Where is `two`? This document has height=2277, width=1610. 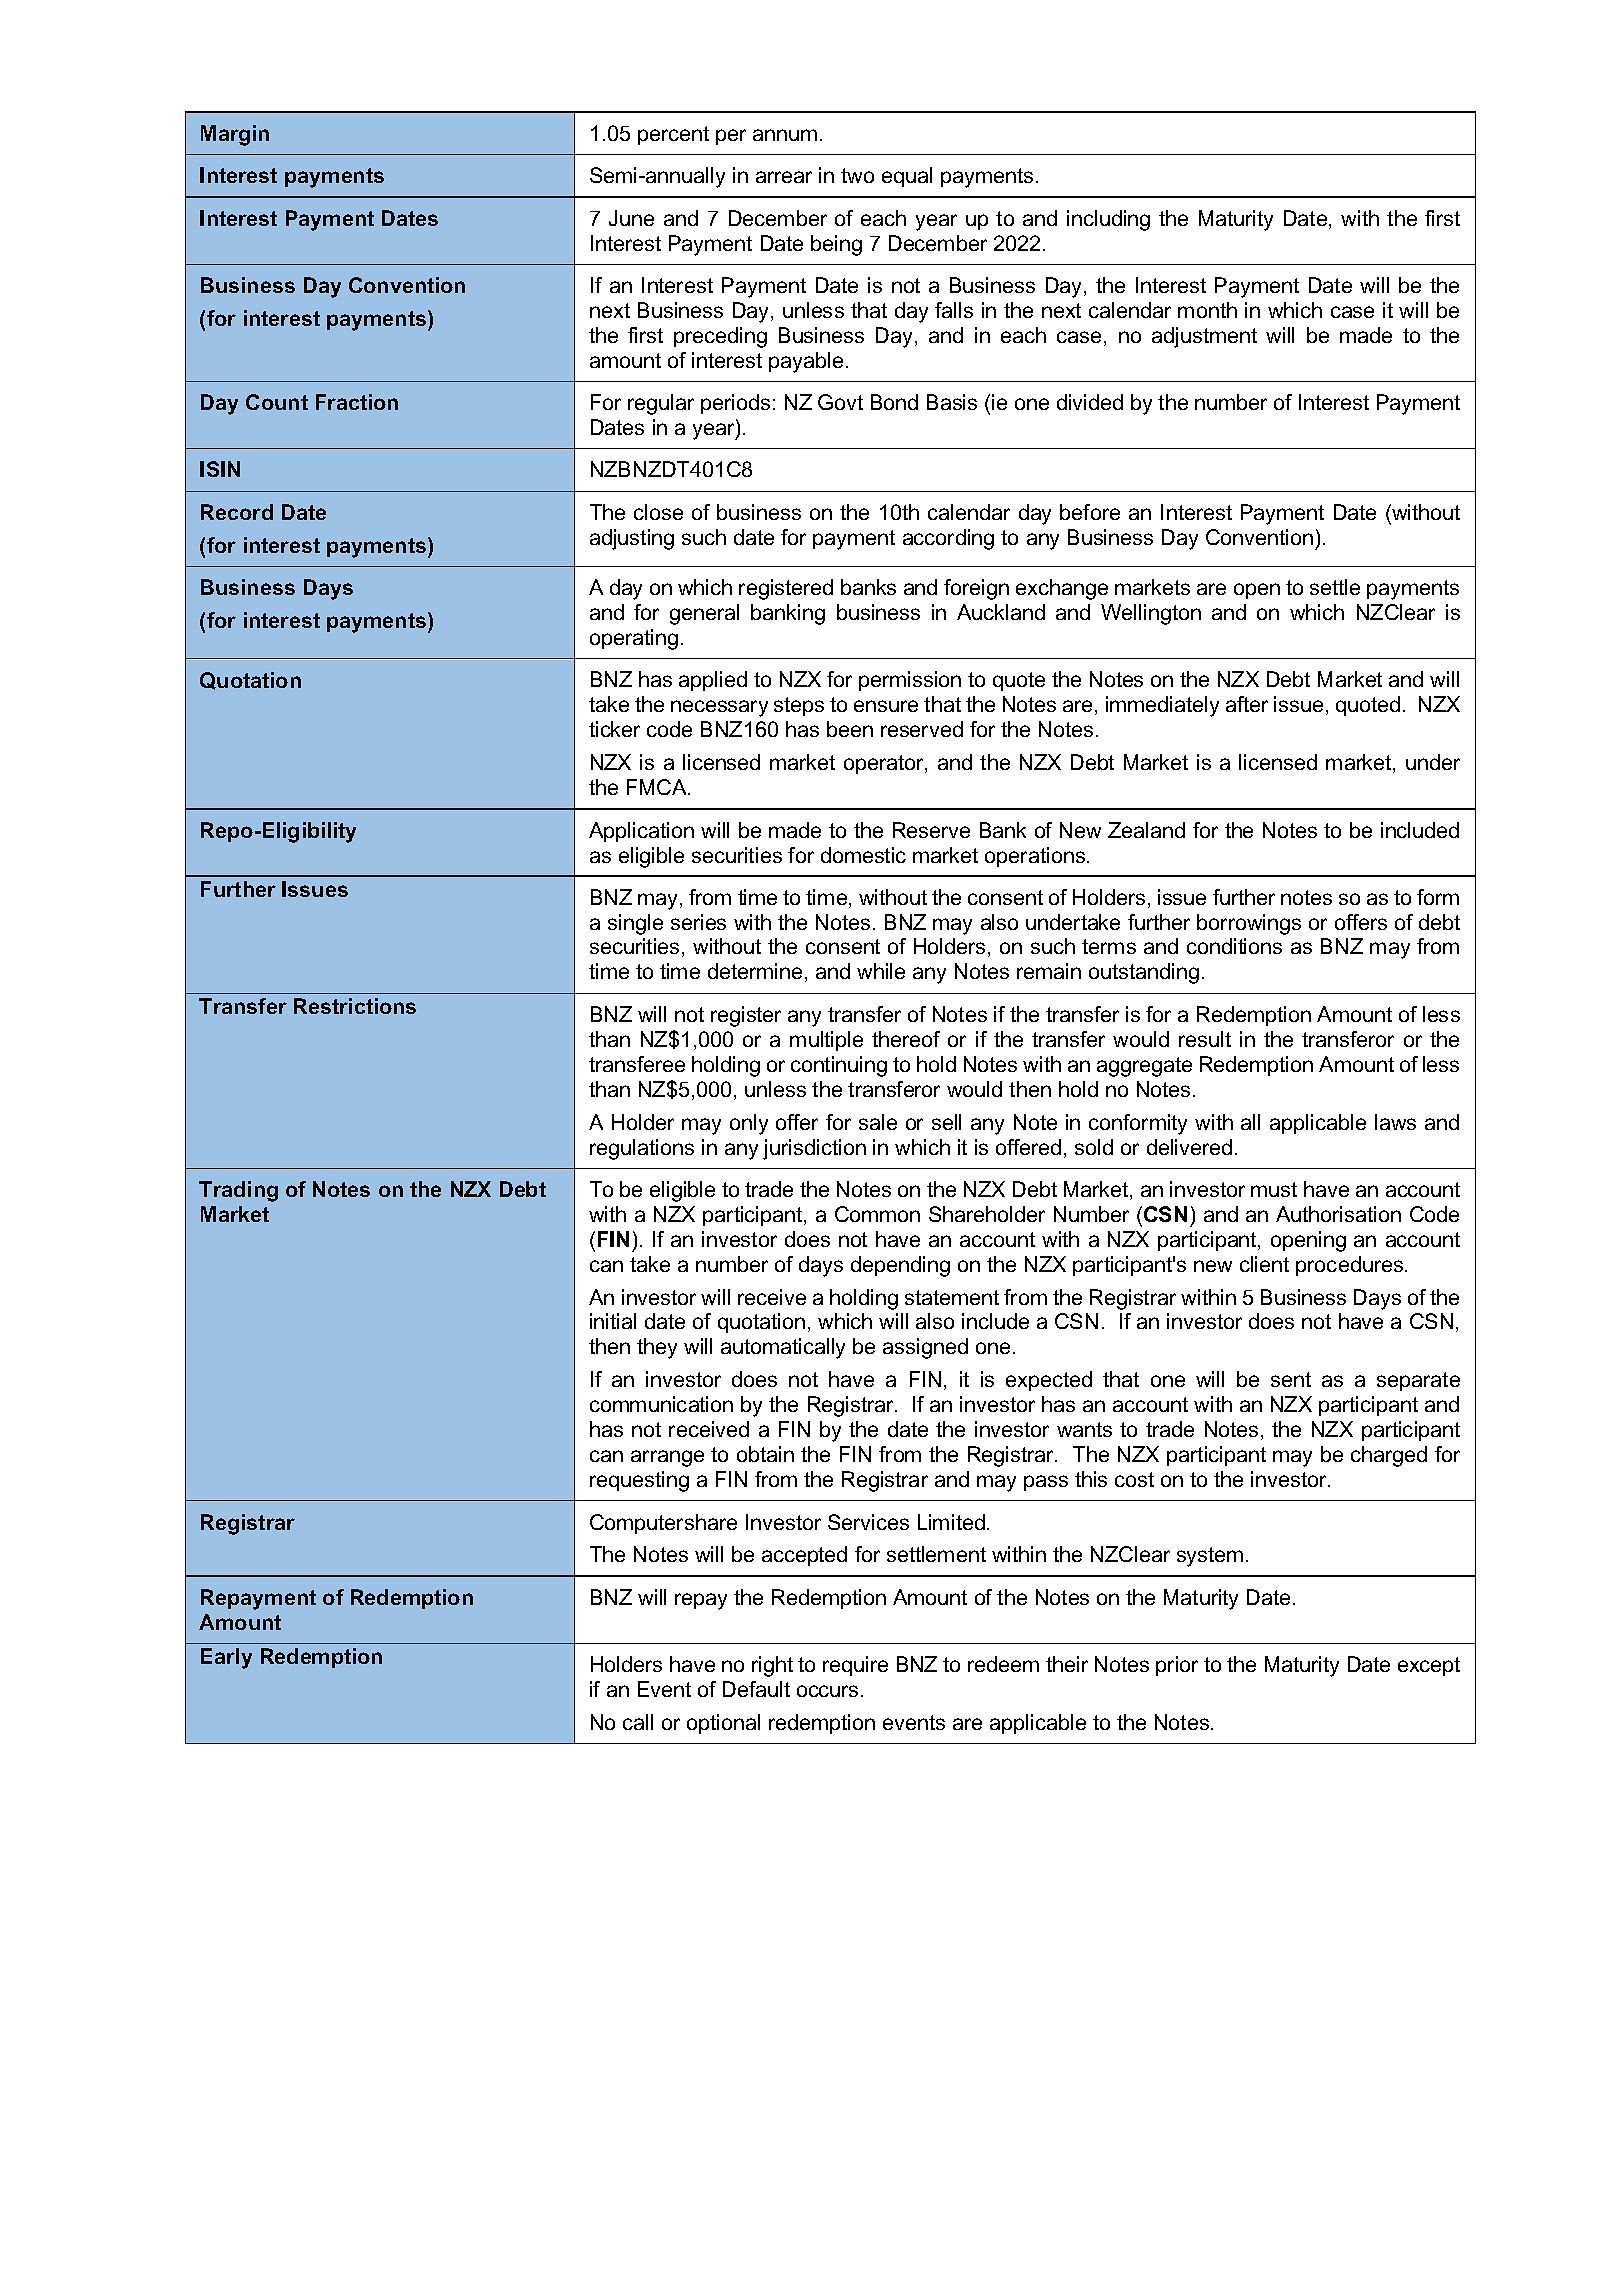
two is located at coordinates (857, 175).
